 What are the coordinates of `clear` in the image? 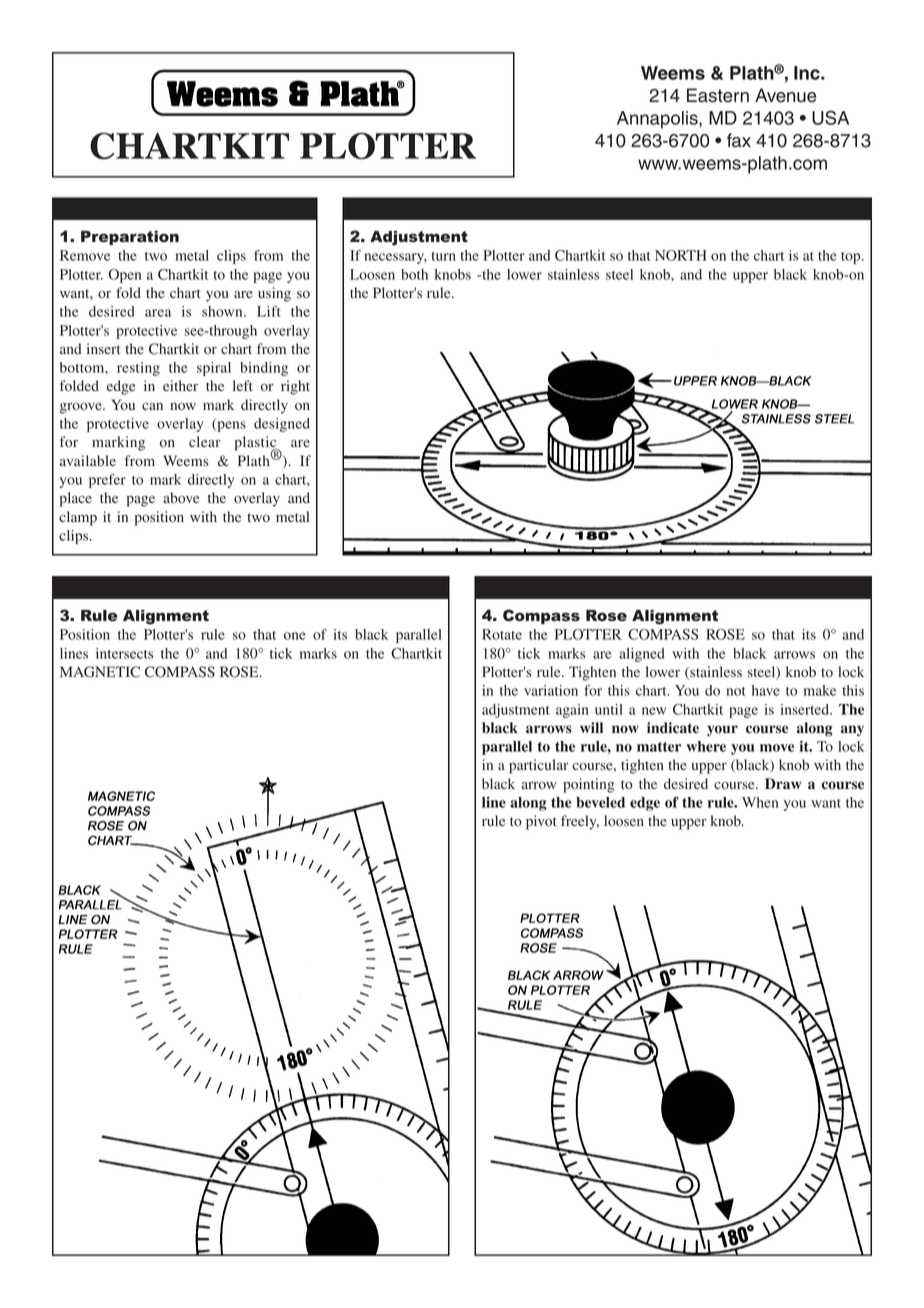 It's located at (205, 441).
